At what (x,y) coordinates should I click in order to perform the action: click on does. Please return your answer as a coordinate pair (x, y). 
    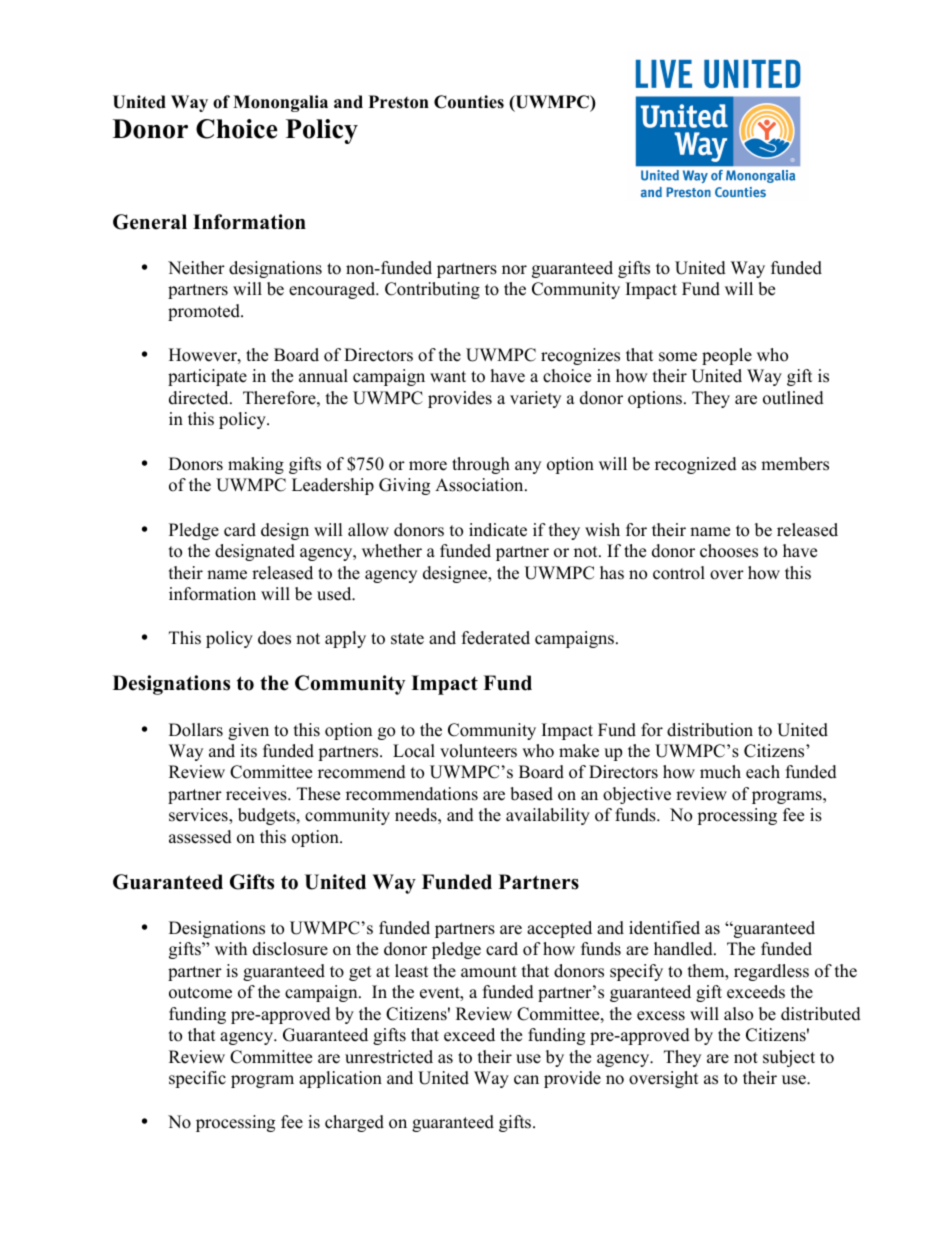
    Looking at the image, I should click on (274, 638).
